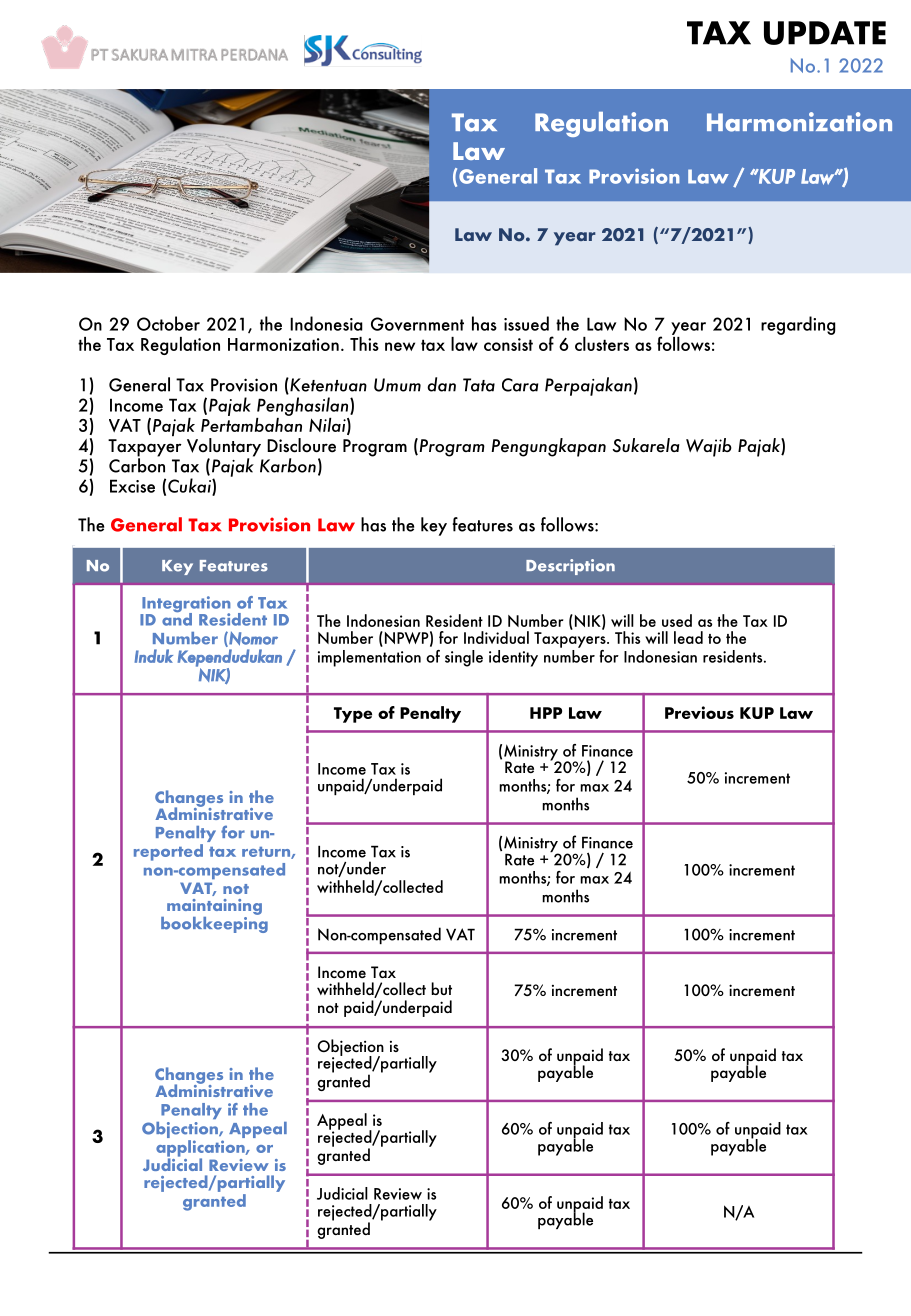 Image resolution: width=911 pixels, height=1316 pixels. I want to click on HPP, so click(546, 713).
